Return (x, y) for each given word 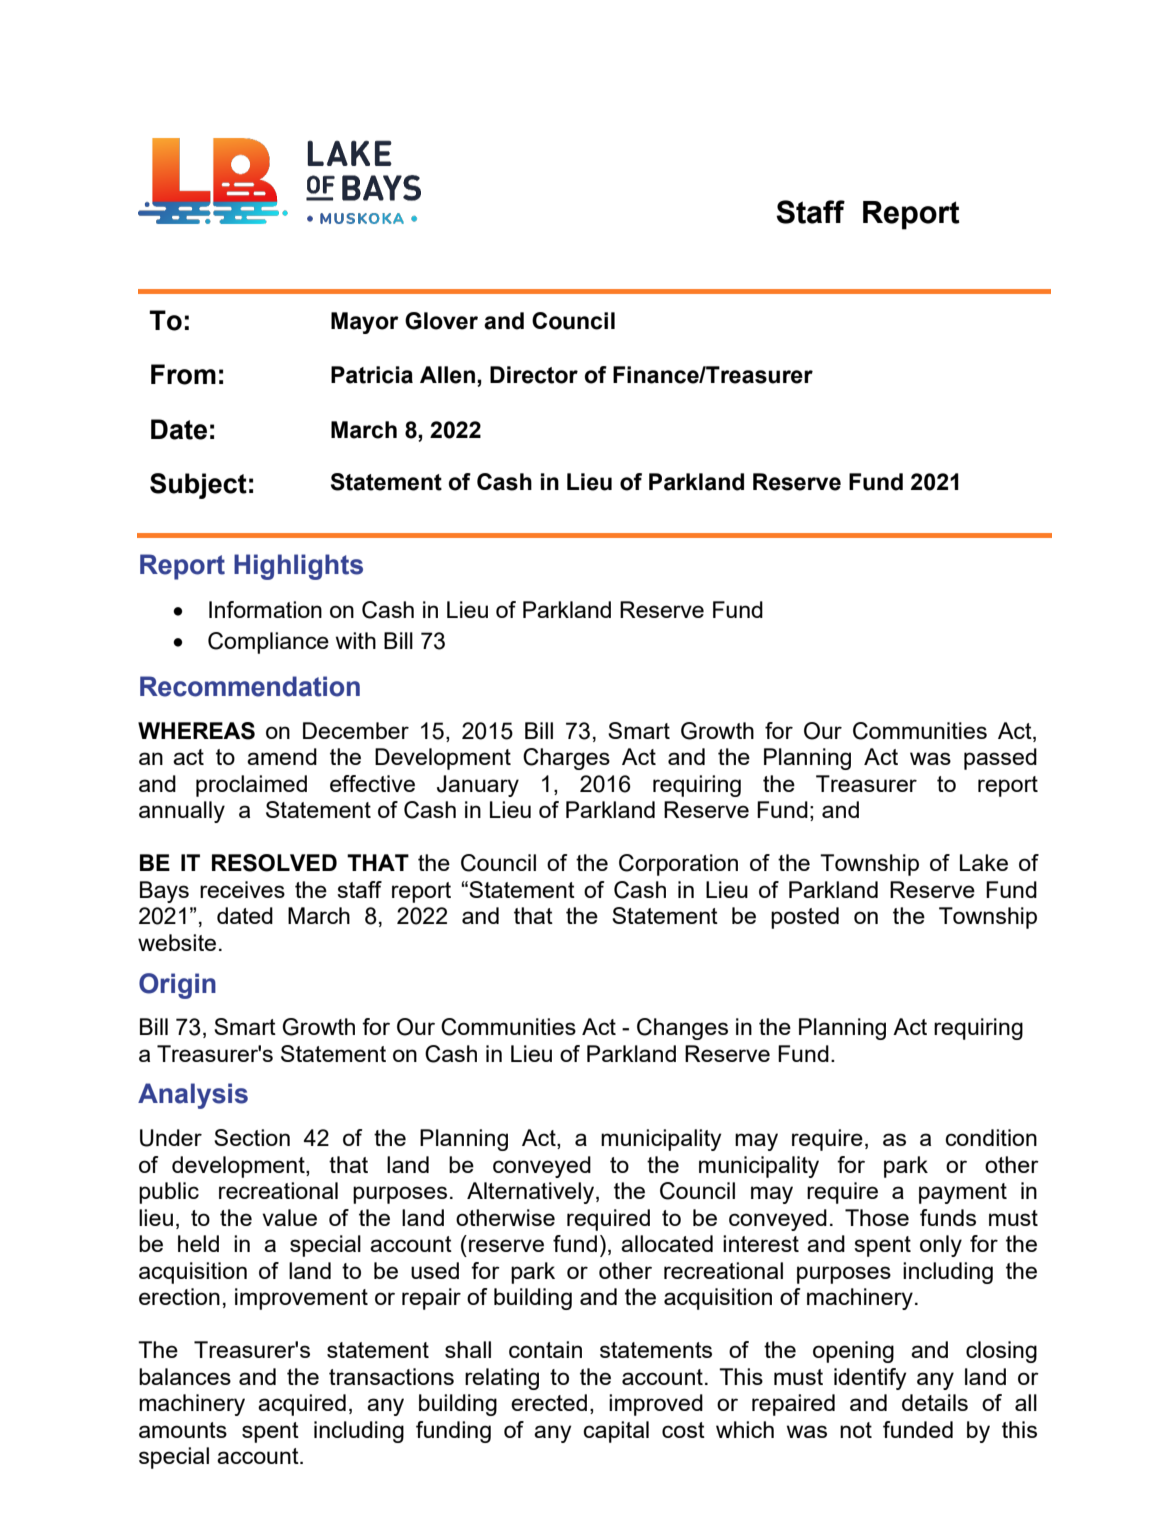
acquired (302, 1405)
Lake (984, 862)
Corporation (678, 865)
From (183, 374)
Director (534, 375)
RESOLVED (274, 863)
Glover (441, 321)
